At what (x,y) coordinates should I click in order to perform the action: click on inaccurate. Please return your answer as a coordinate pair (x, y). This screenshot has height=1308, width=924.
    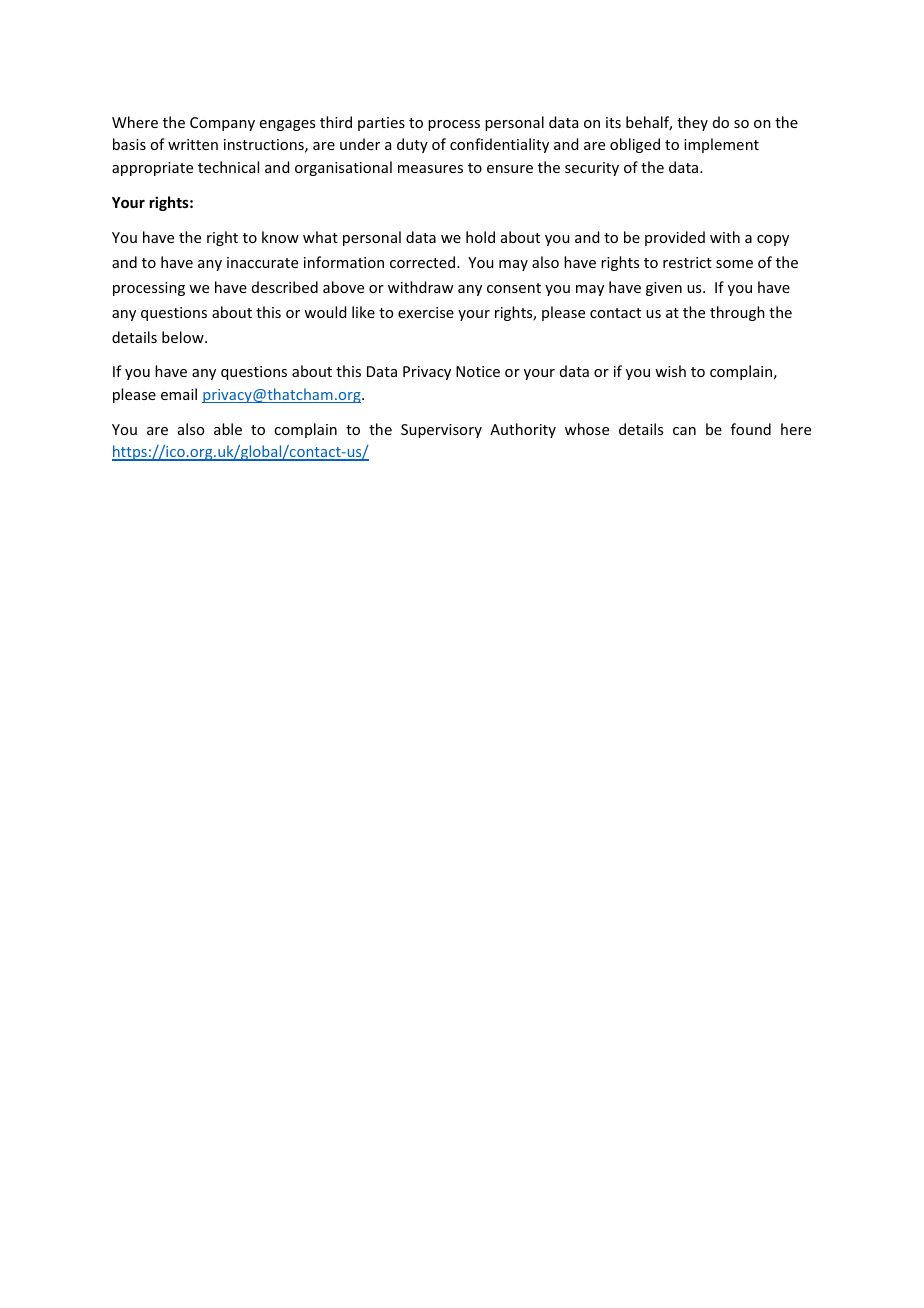
    Looking at the image, I should click on (262, 262).
